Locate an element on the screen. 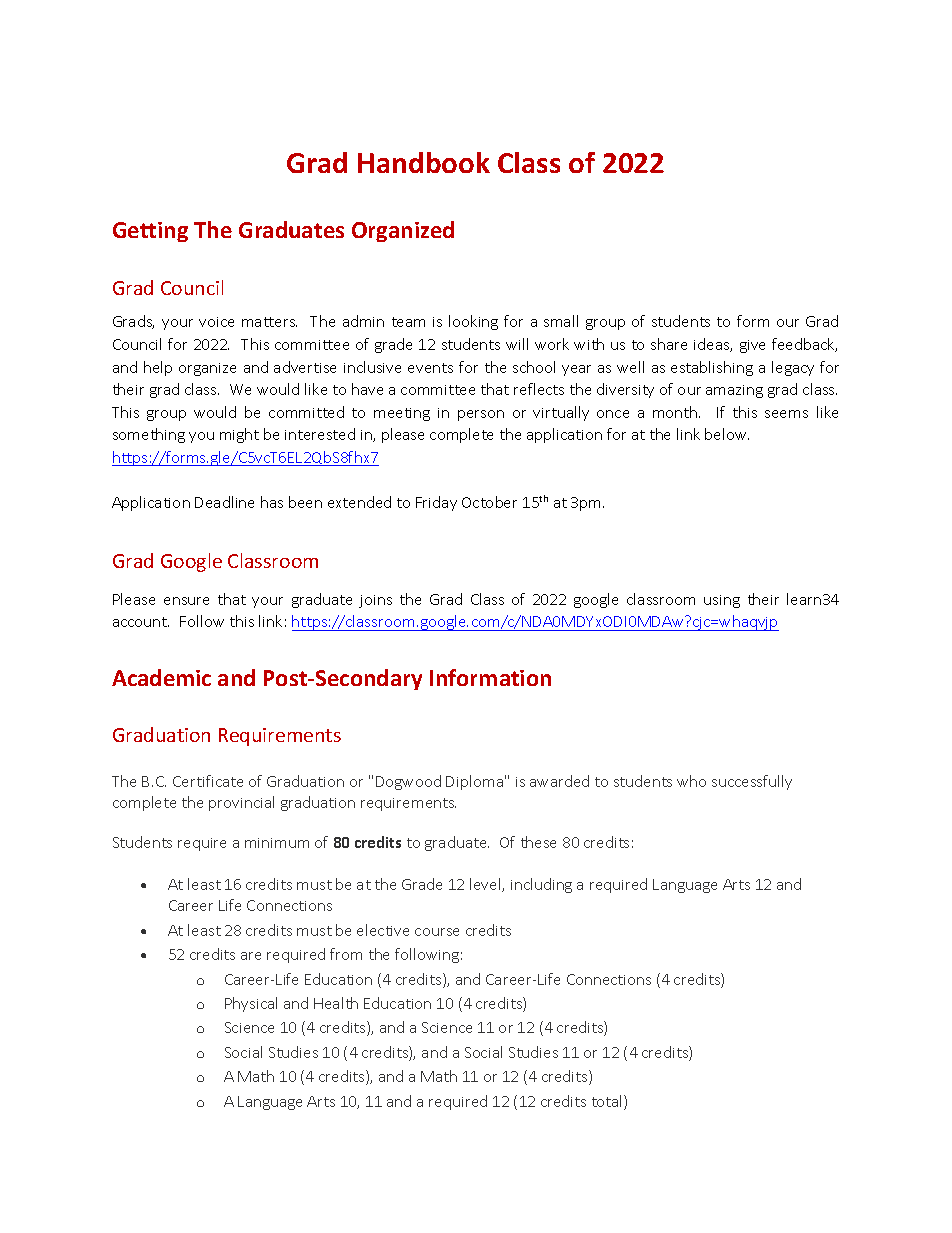 This screenshot has width=952, height=1233. give is located at coordinates (752, 346).
